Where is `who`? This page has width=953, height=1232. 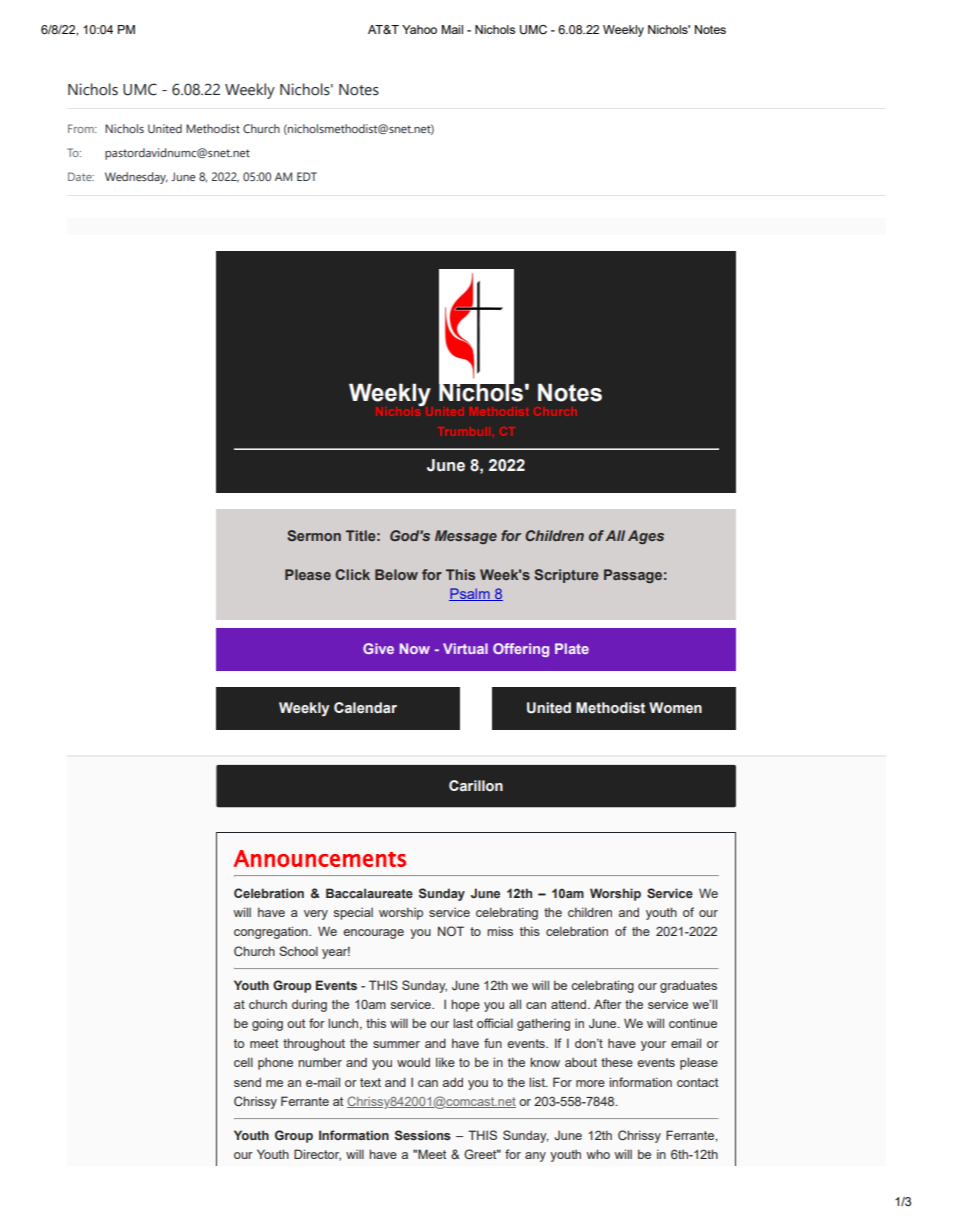
who is located at coordinates (598, 1154).
